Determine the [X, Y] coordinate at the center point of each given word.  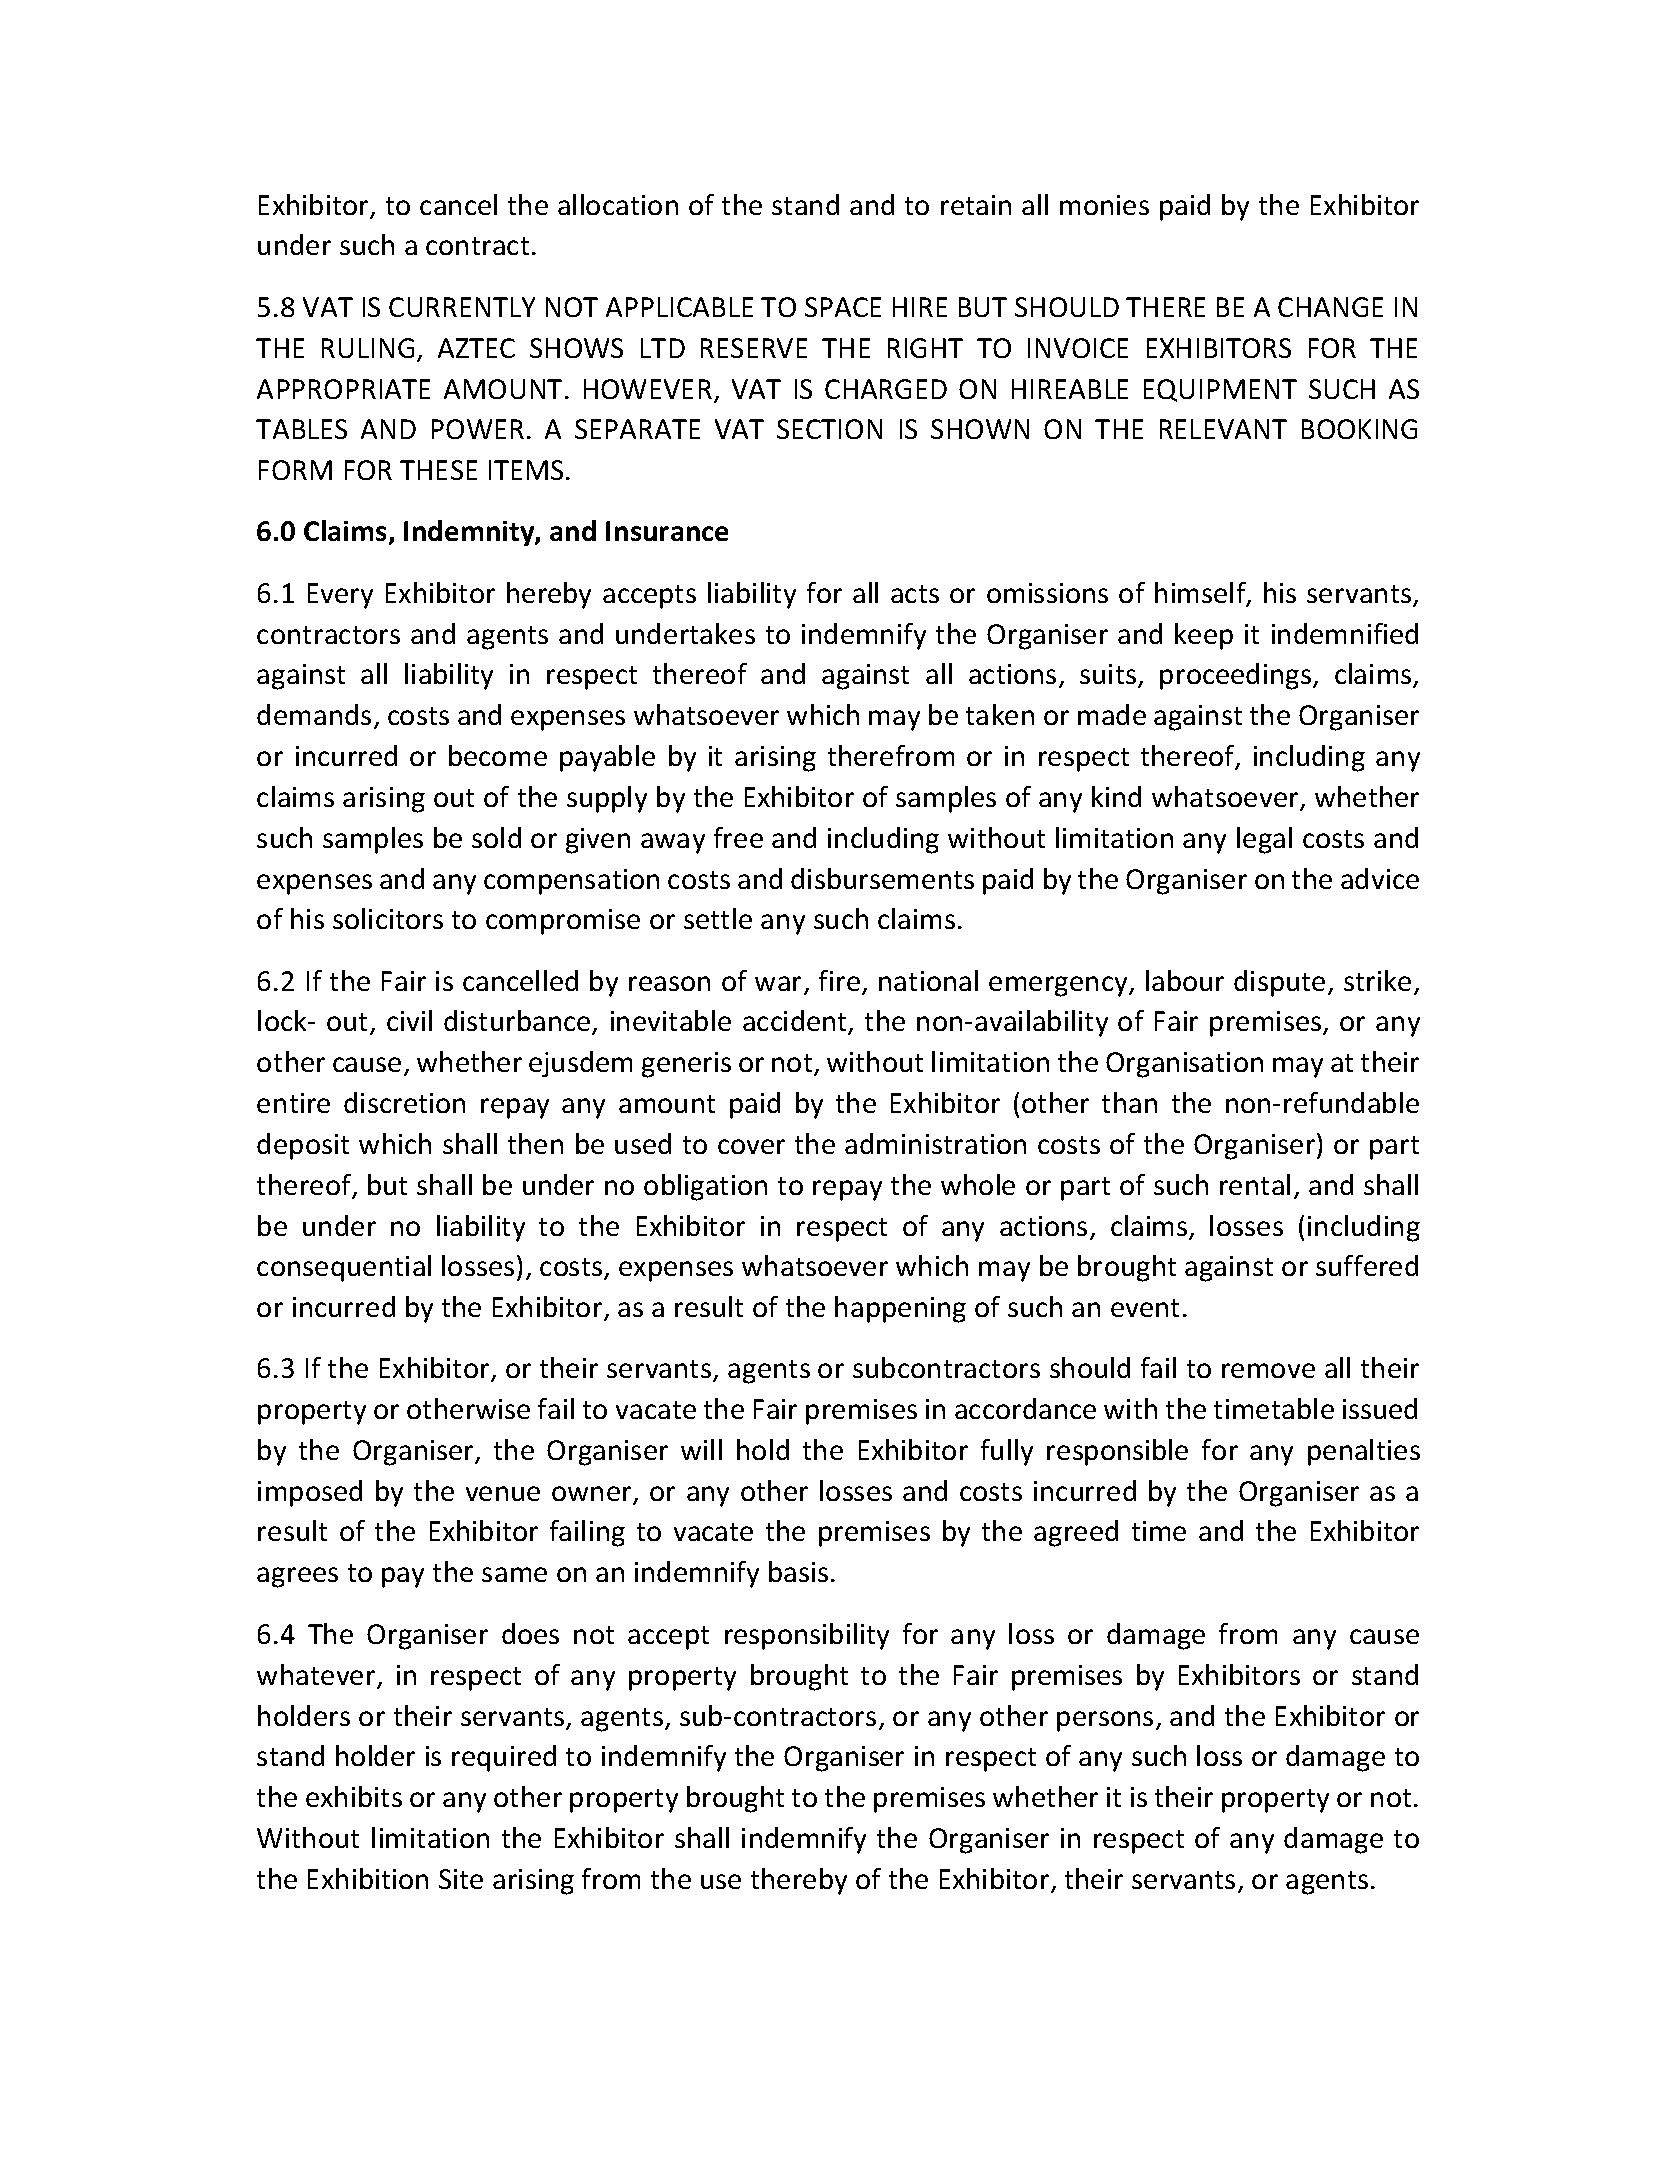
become [498, 755]
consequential [344, 1268]
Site [461, 1879]
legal [1264, 840]
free [738, 837]
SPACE [843, 307]
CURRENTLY [462, 307]
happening [900, 1309]
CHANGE [1330, 307]
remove [1268, 1370]
